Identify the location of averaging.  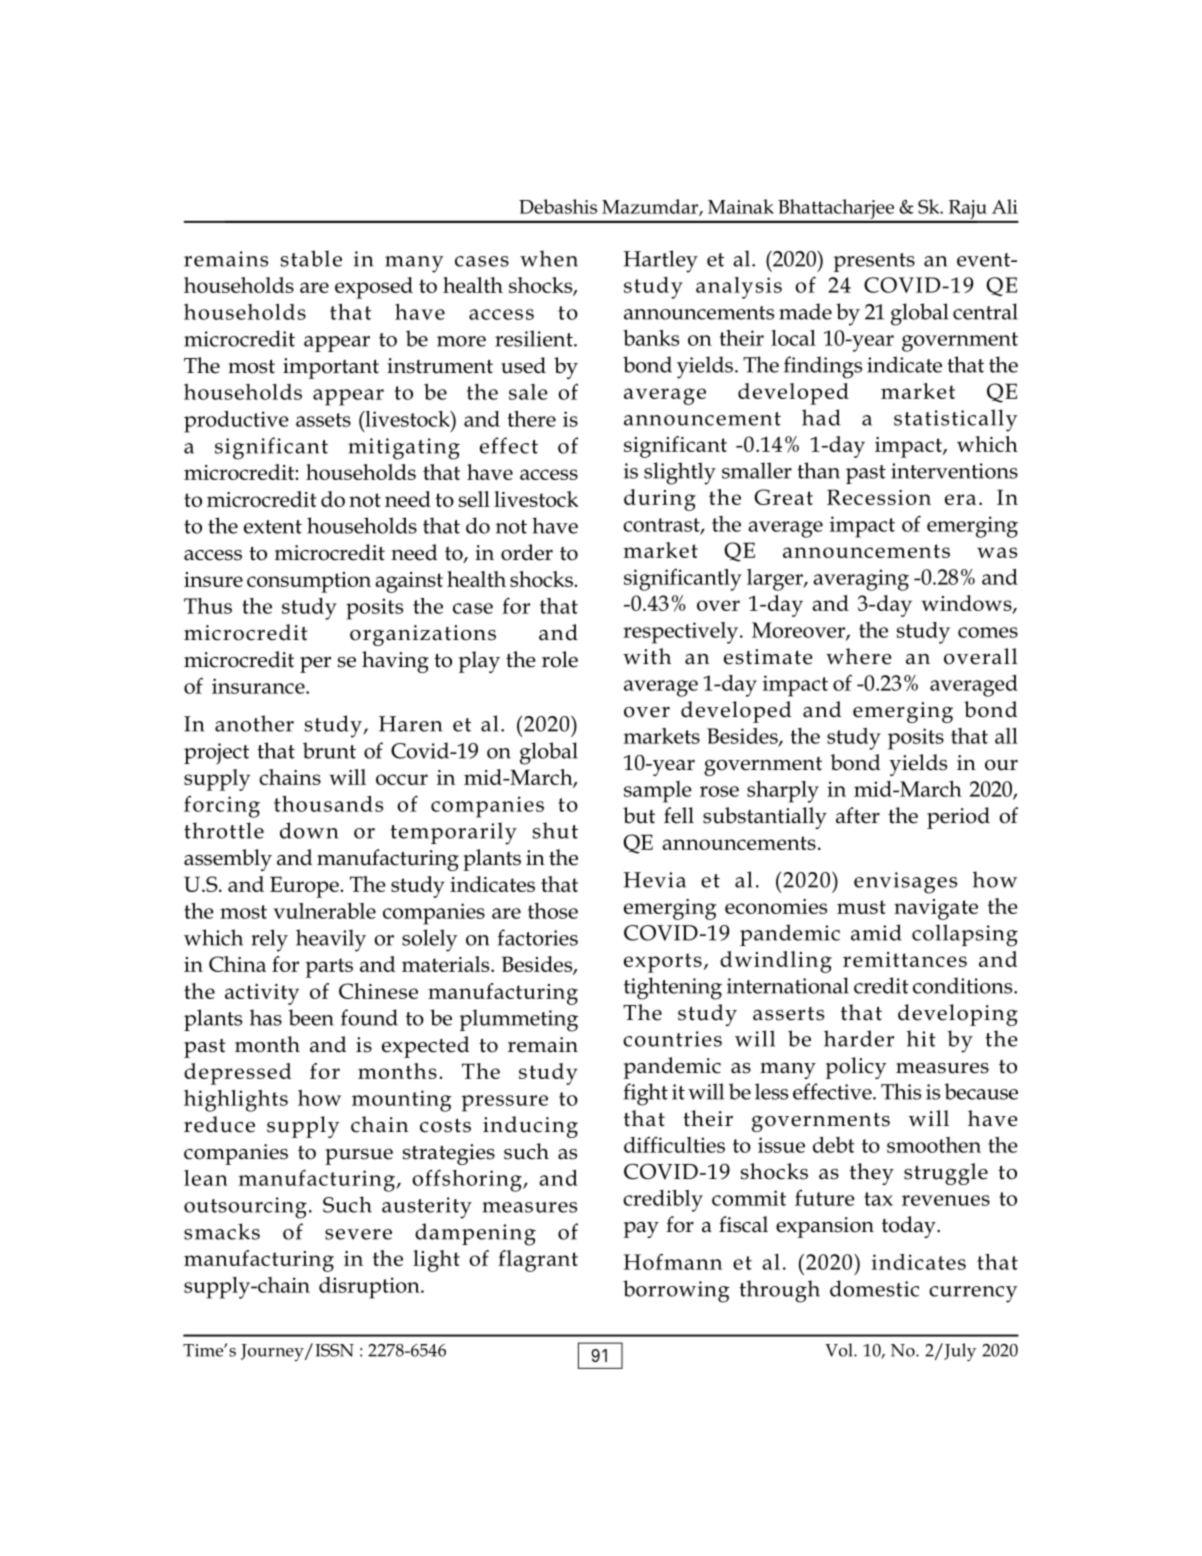
(861, 580).
